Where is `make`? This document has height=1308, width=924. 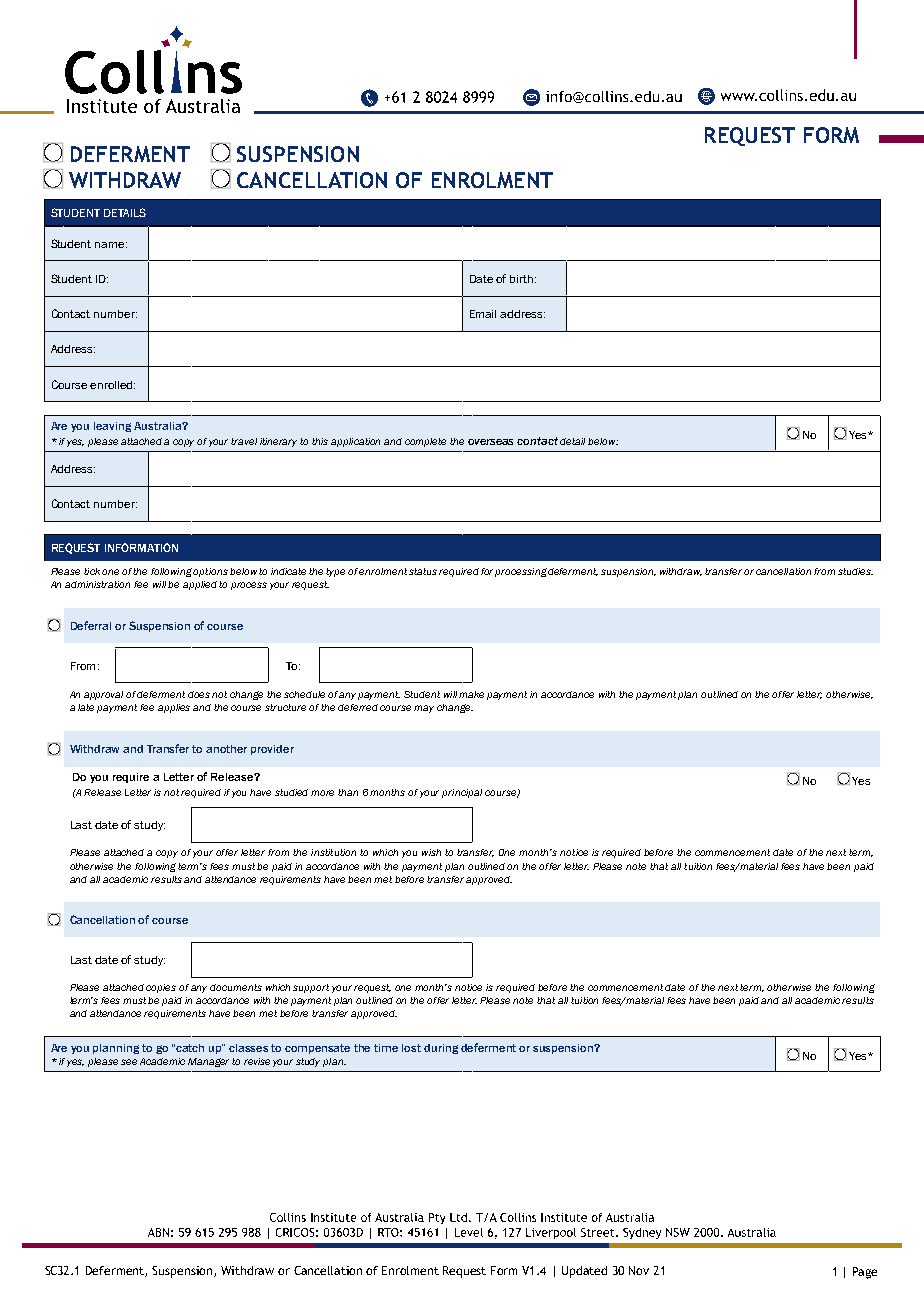 make is located at coordinates (471, 694).
